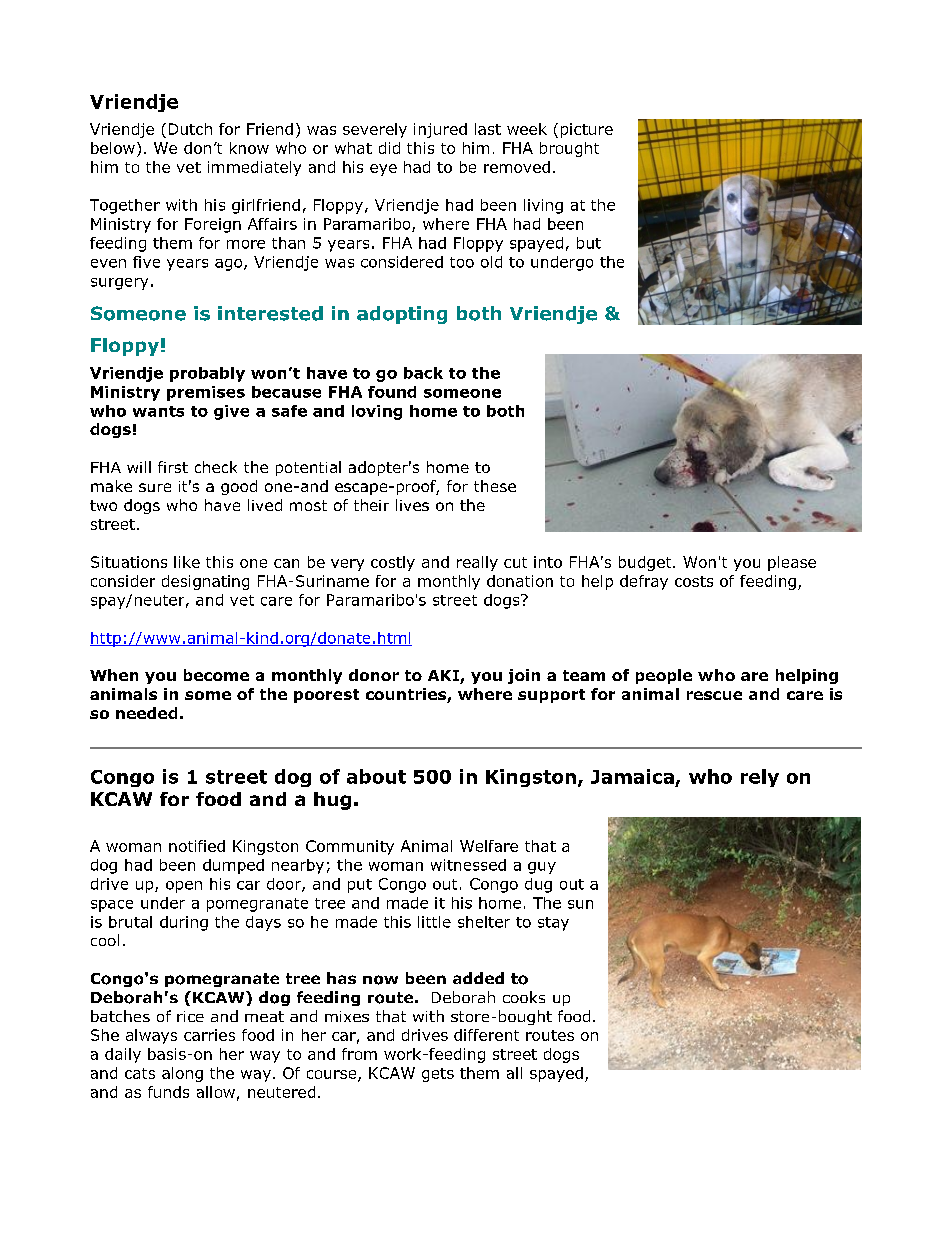  I want to click on costs, so click(694, 581).
